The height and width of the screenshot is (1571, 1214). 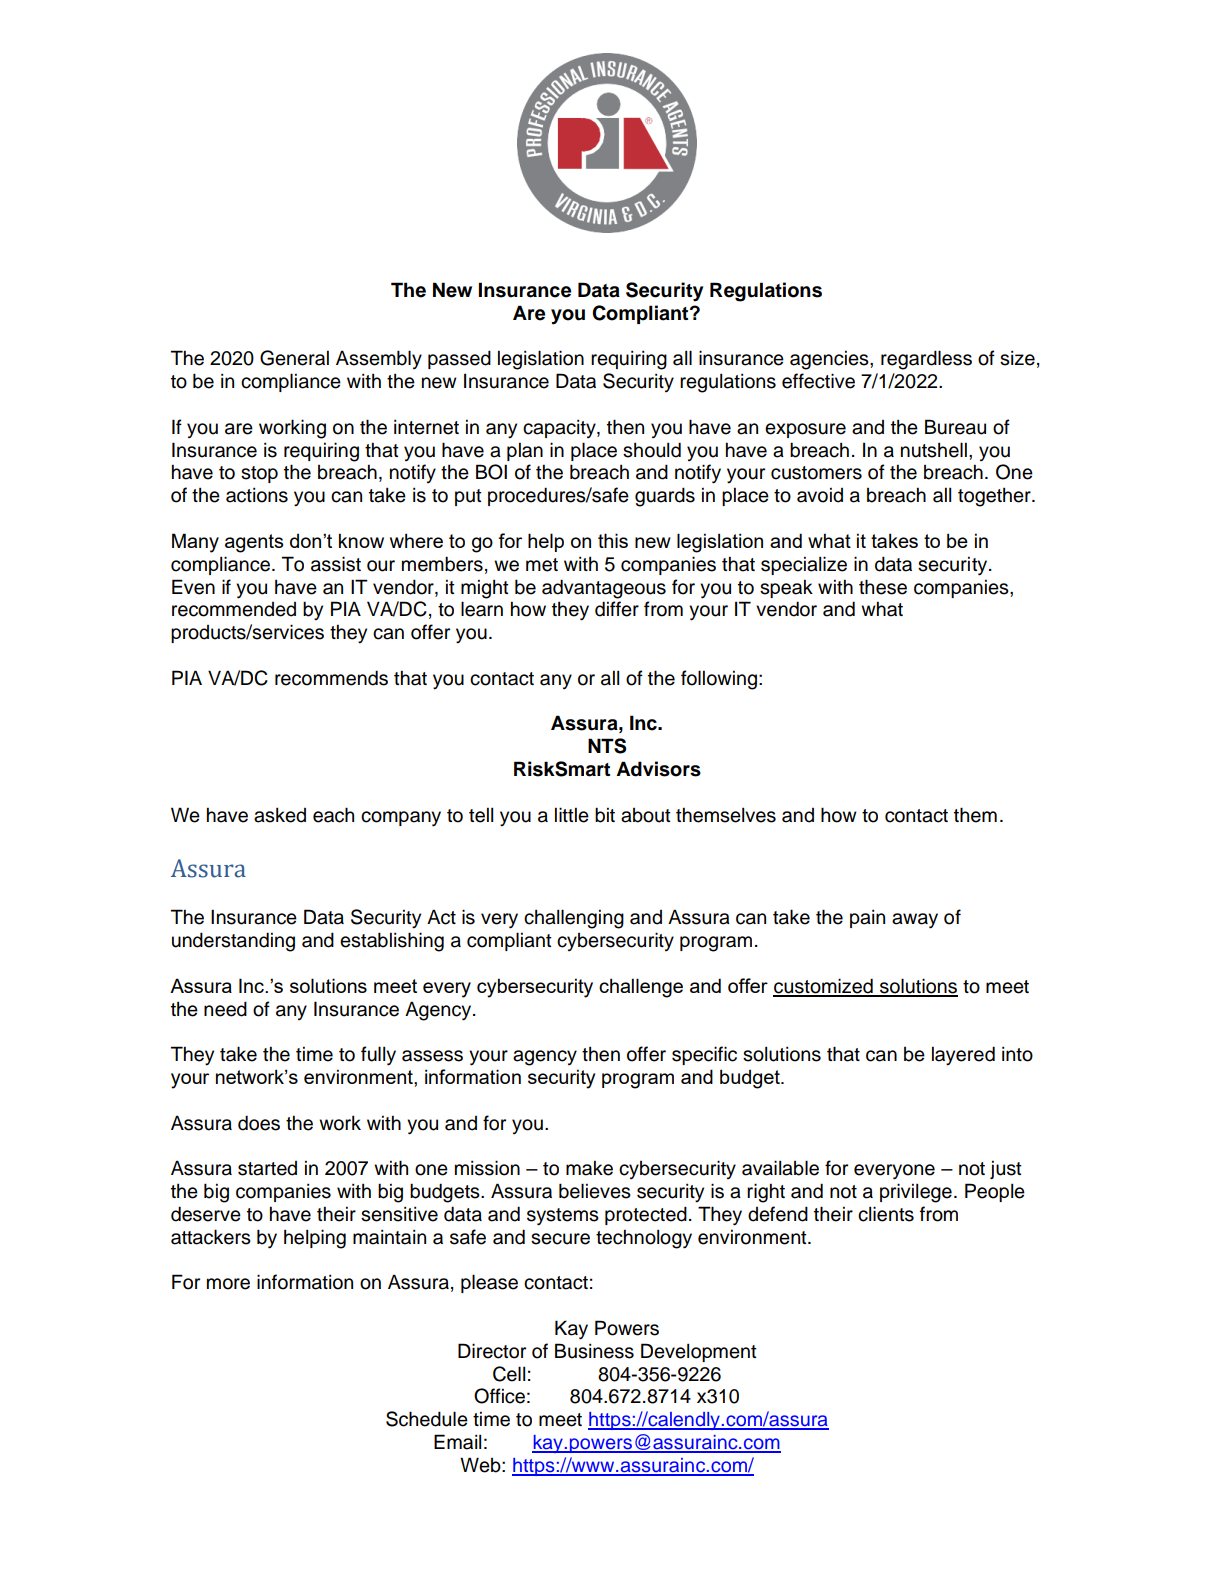 I want to click on challenging, so click(x=574, y=919).
